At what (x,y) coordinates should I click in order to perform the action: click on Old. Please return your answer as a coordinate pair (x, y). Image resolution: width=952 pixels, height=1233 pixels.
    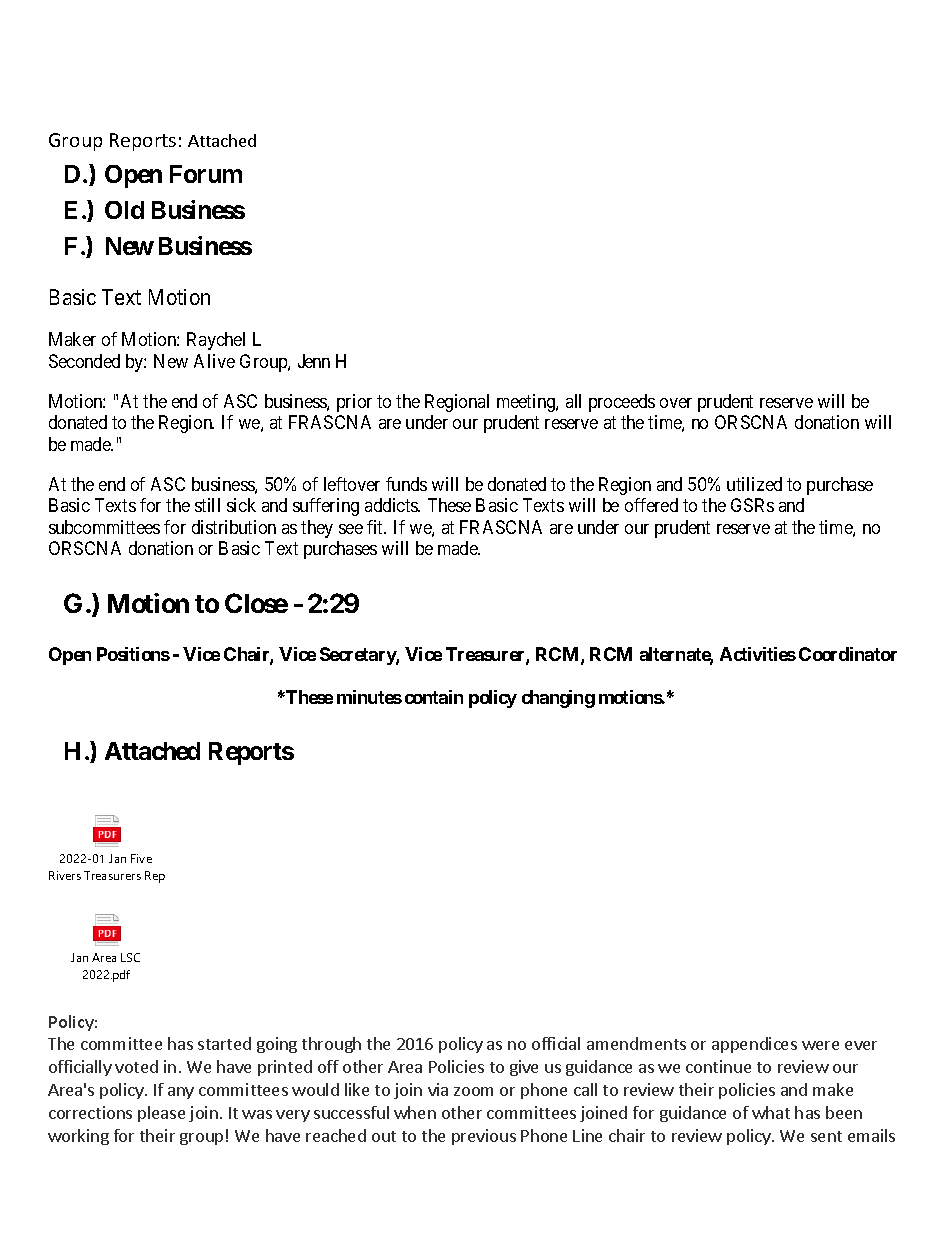
    Looking at the image, I should click on (124, 210).
